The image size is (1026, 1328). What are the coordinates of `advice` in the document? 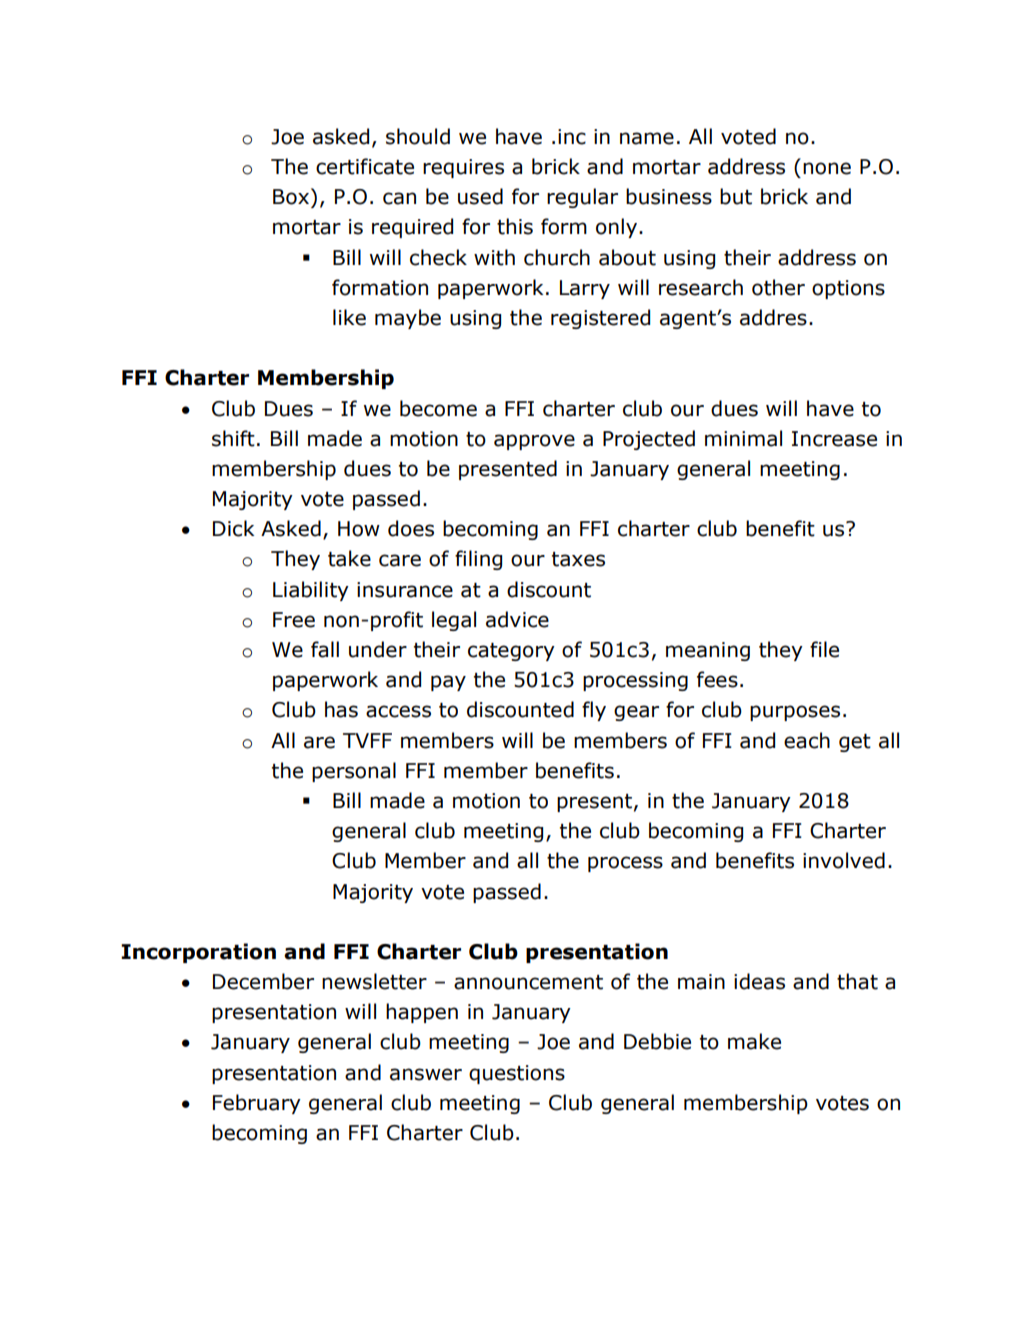 It's located at (517, 619).
